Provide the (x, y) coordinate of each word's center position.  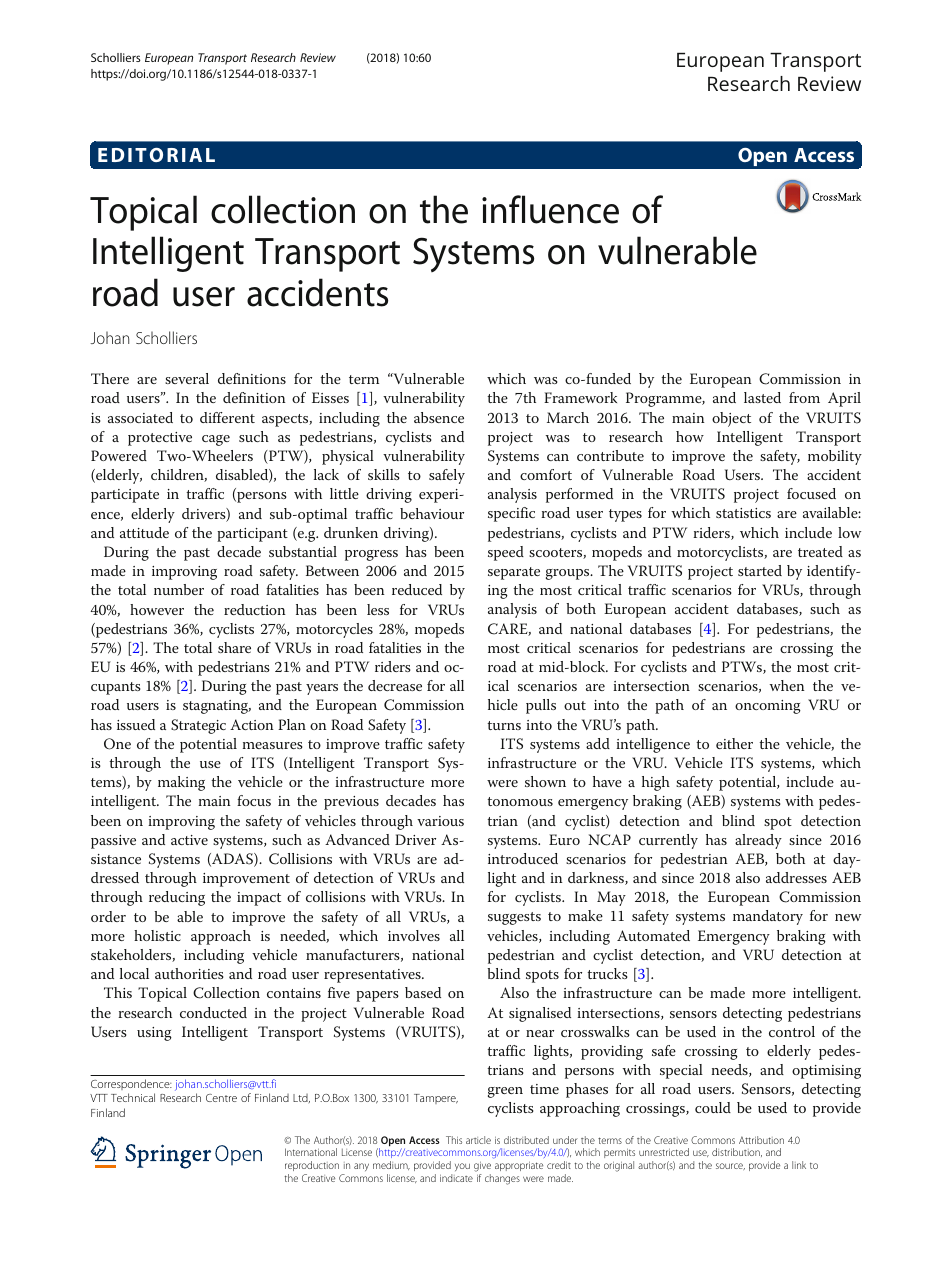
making (181, 783)
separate (514, 573)
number (179, 589)
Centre (221, 1098)
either (734, 743)
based (423, 992)
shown (545, 781)
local (134, 973)
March (568, 417)
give (482, 1167)
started (760, 570)
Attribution (761, 1140)
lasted (762, 397)
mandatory (768, 917)
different (227, 417)
